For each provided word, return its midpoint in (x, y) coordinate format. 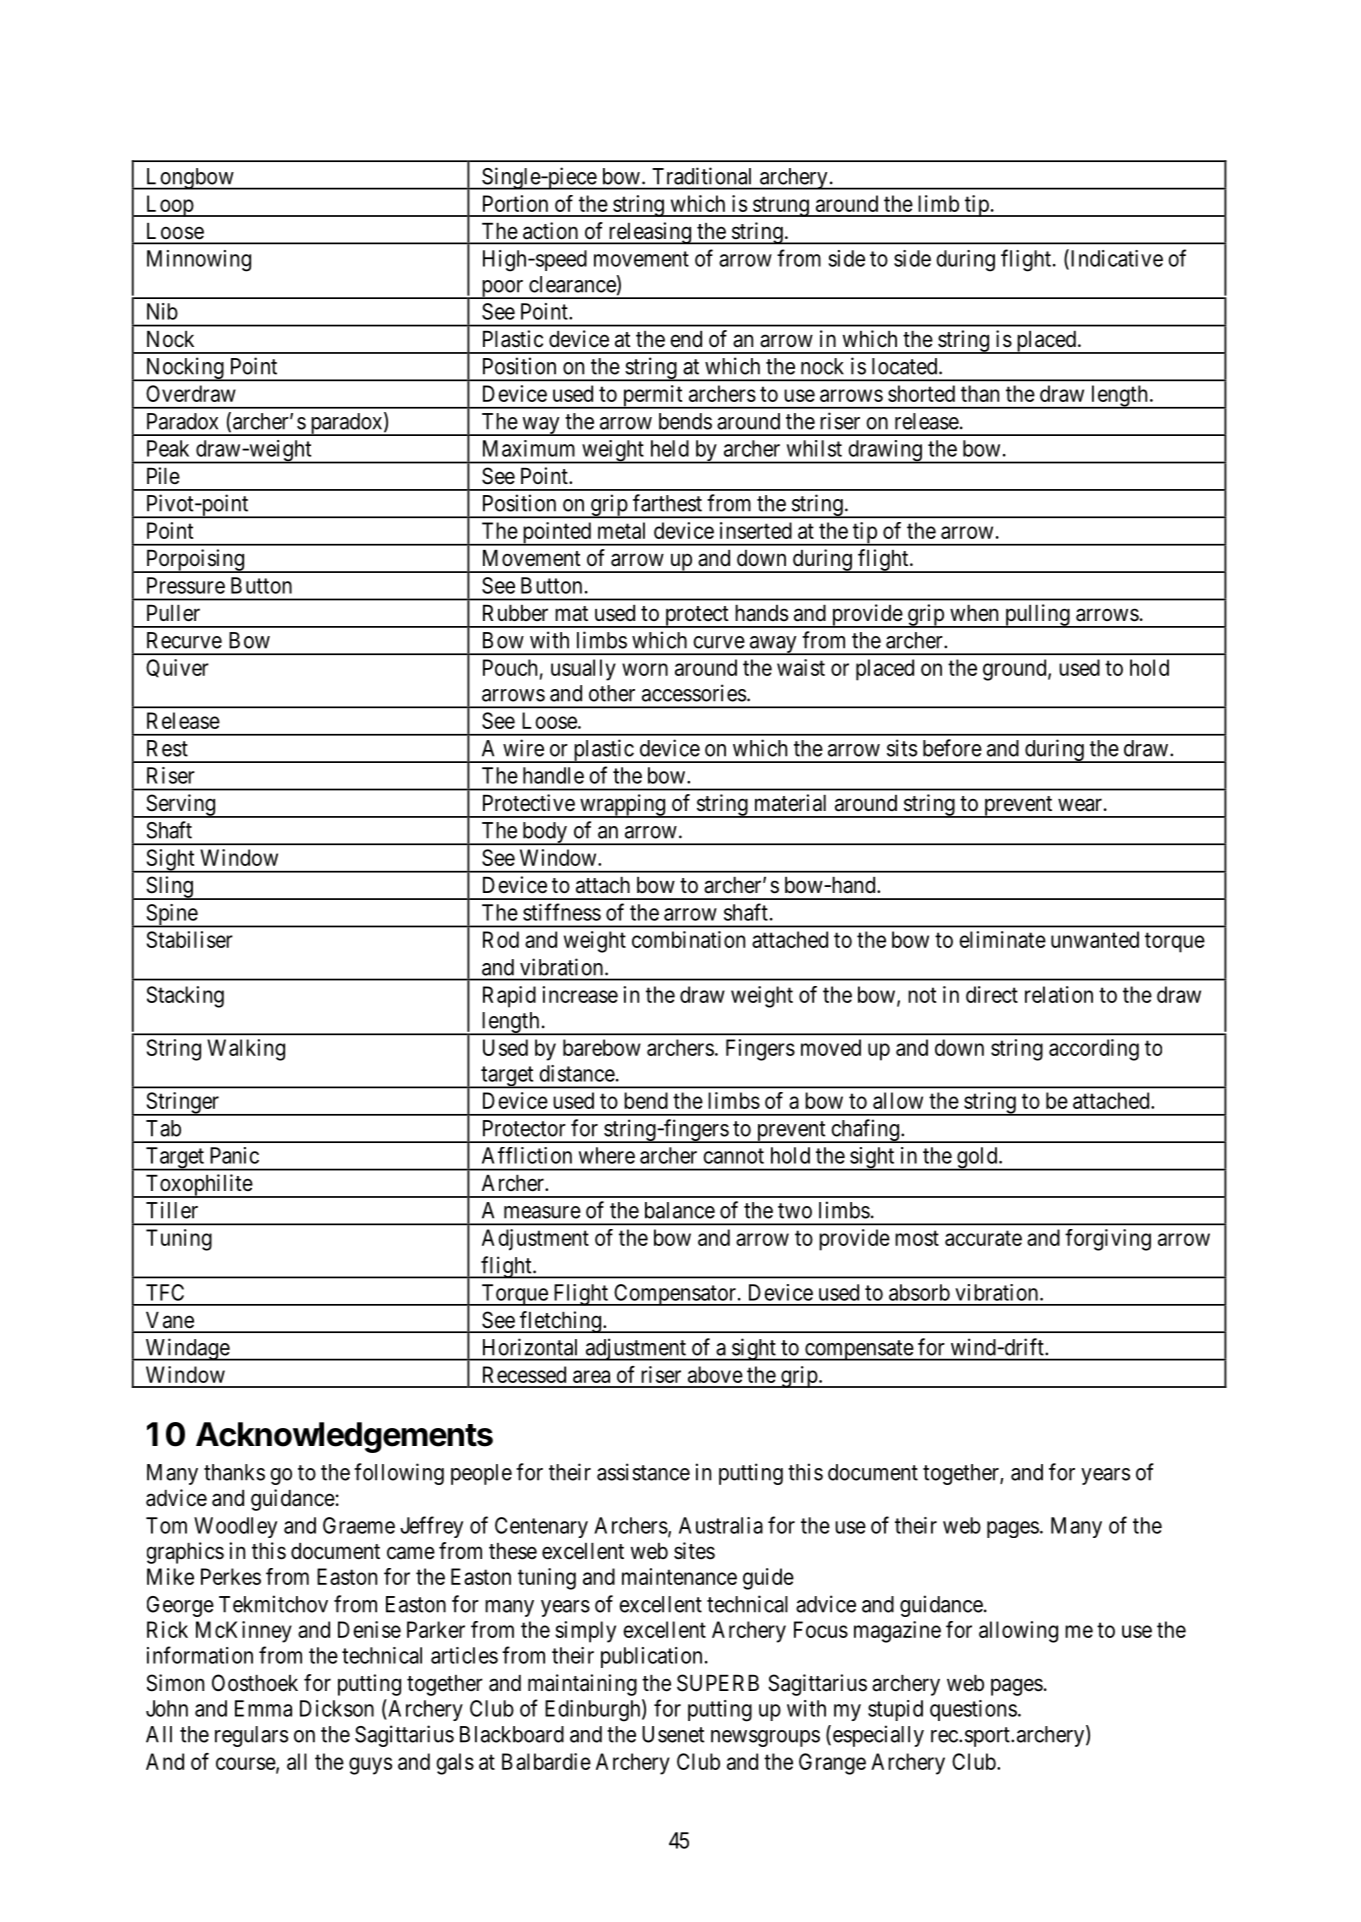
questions (973, 1710)
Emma (263, 1708)
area (591, 1376)
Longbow (189, 179)
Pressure (186, 585)
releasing (649, 233)
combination (688, 939)
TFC (165, 1292)
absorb (919, 1292)
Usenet (673, 1734)
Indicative (1115, 259)
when (974, 613)
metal (621, 530)
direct (992, 994)
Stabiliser (190, 939)
